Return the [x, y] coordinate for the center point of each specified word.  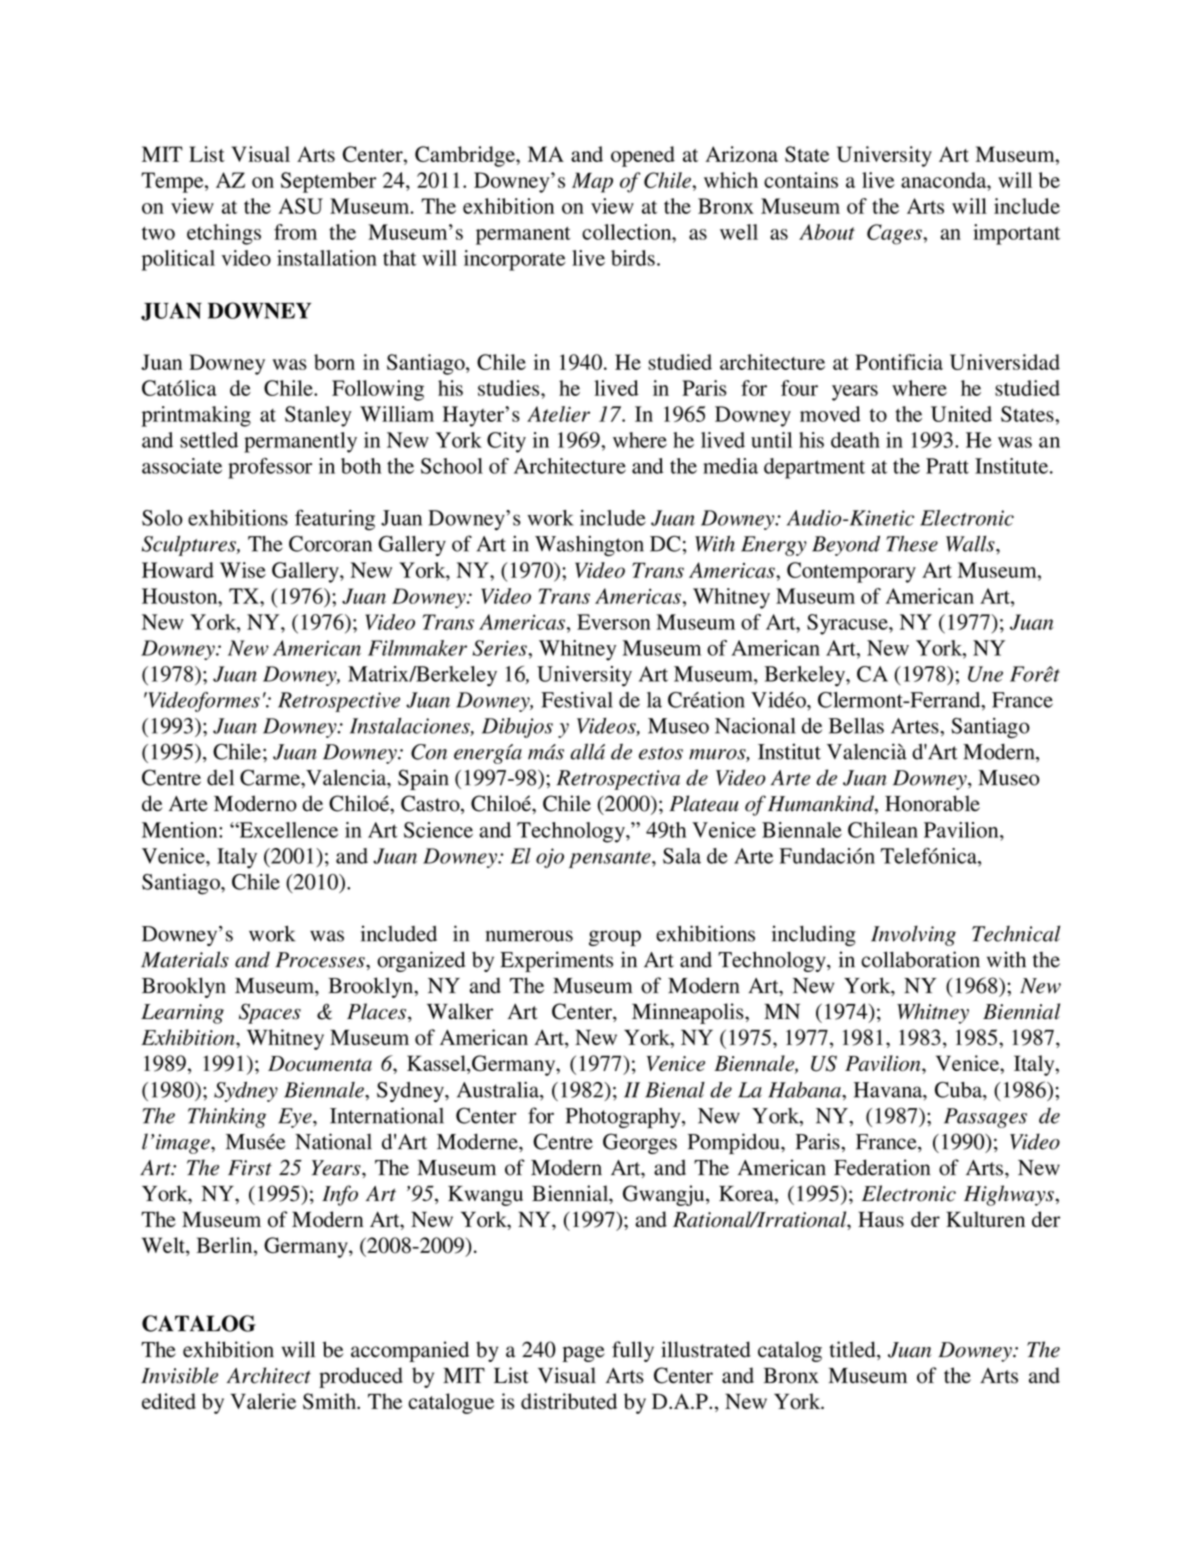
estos [661, 753]
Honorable [932, 803]
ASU [300, 206]
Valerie [263, 1401]
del [220, 777]
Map [592, 182]
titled [853, 1350]
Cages [895, 234]
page [583, 1354]
